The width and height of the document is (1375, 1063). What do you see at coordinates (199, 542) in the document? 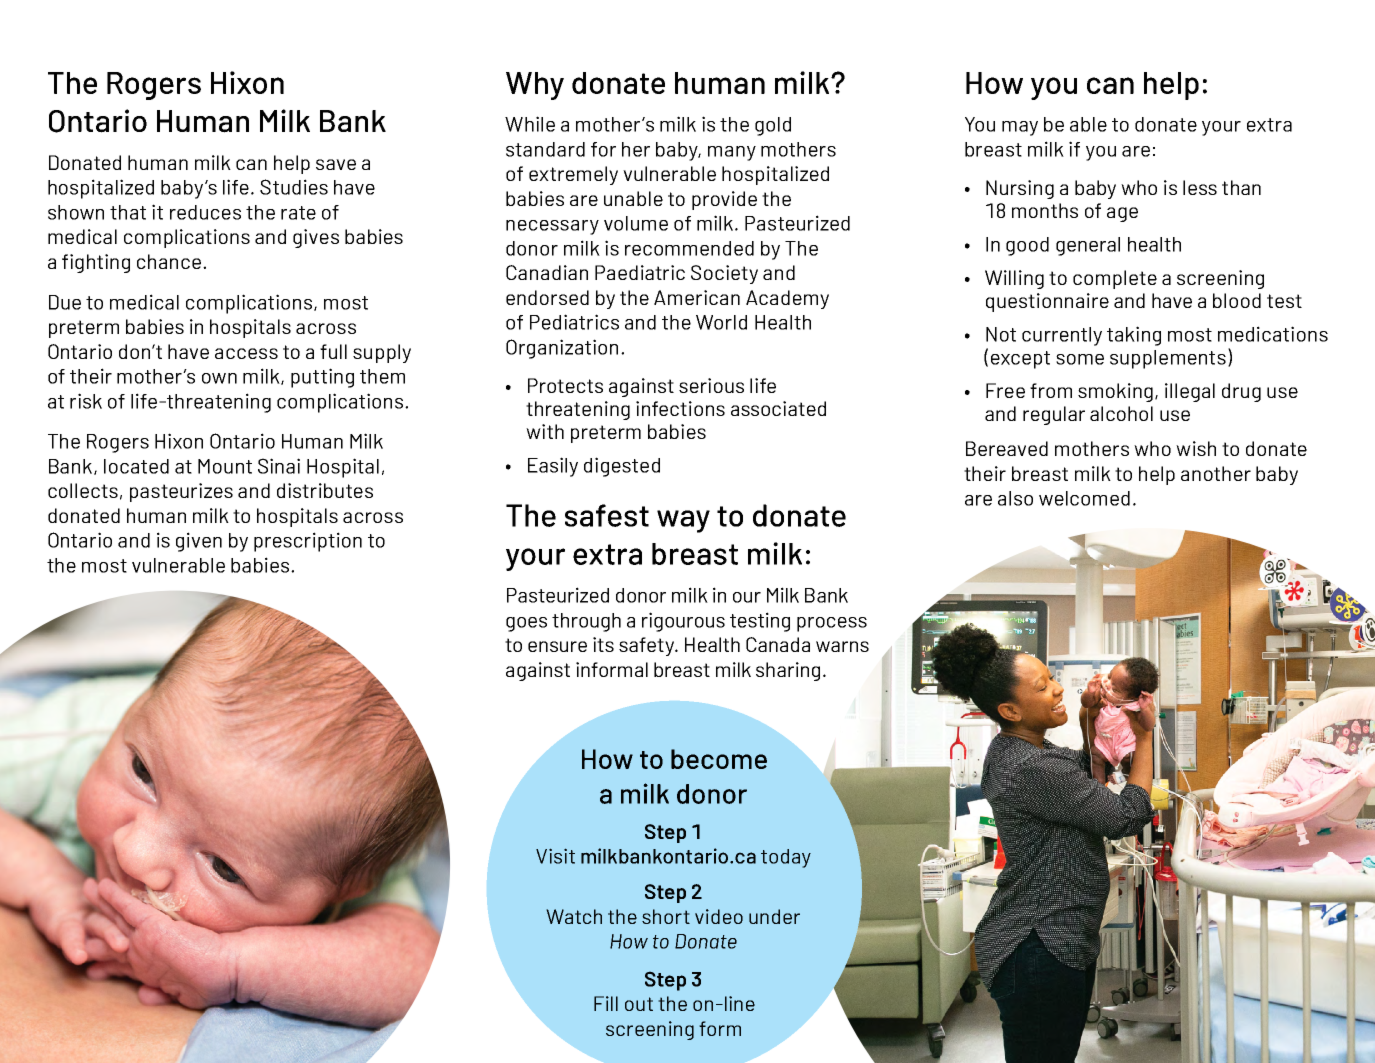
I see `given` at bounding box center [199, 542].
